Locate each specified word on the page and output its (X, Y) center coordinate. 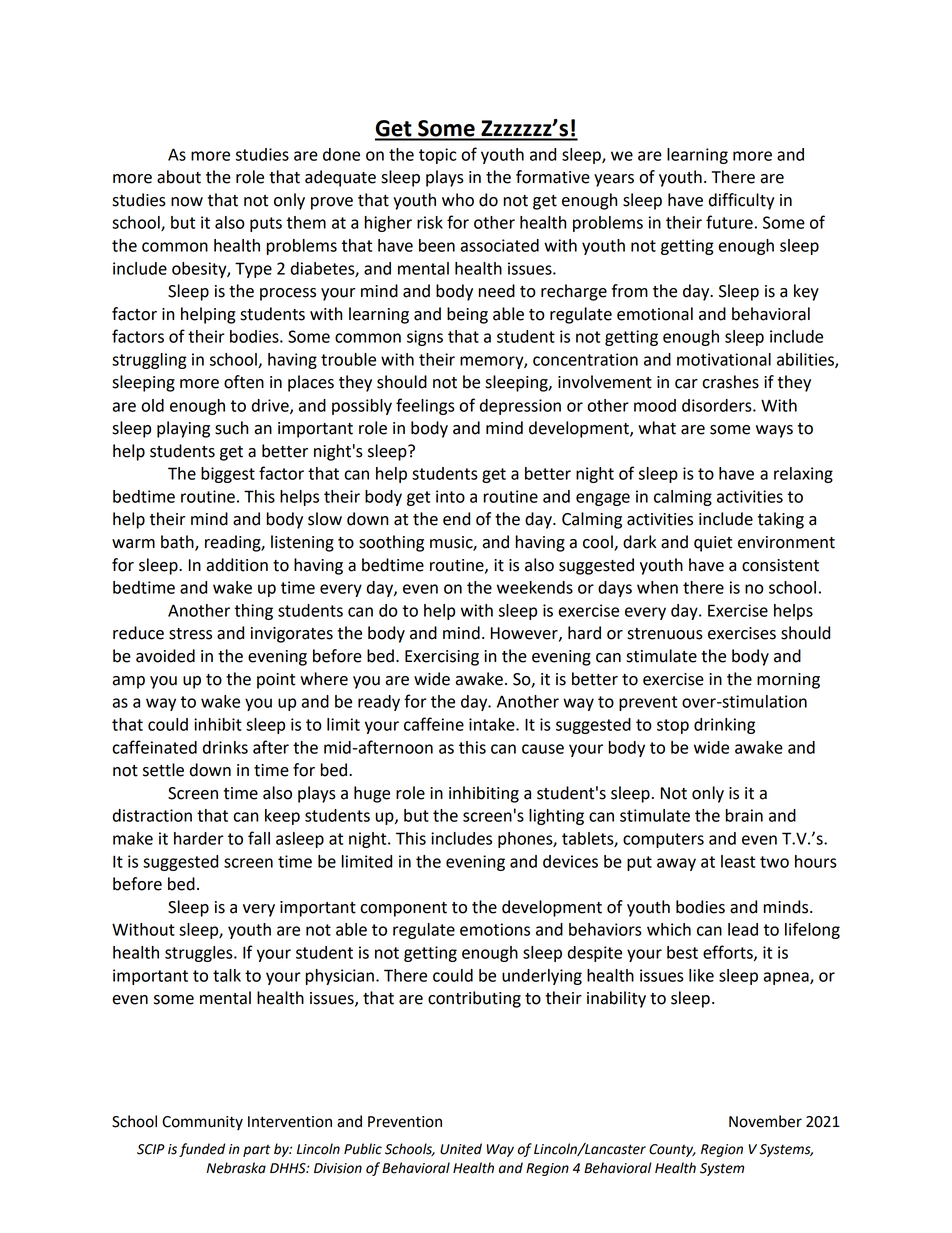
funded (202, 1150)
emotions (495, 929)
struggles (200, 954)
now (187, 202)
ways (774, 431)
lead (743, 929)
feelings (425, 406)
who (458, 200)
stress (190, 634)
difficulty (742, 201)
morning (788, 681)
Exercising (442, 658)
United (461, 1149)
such (231, 428)
